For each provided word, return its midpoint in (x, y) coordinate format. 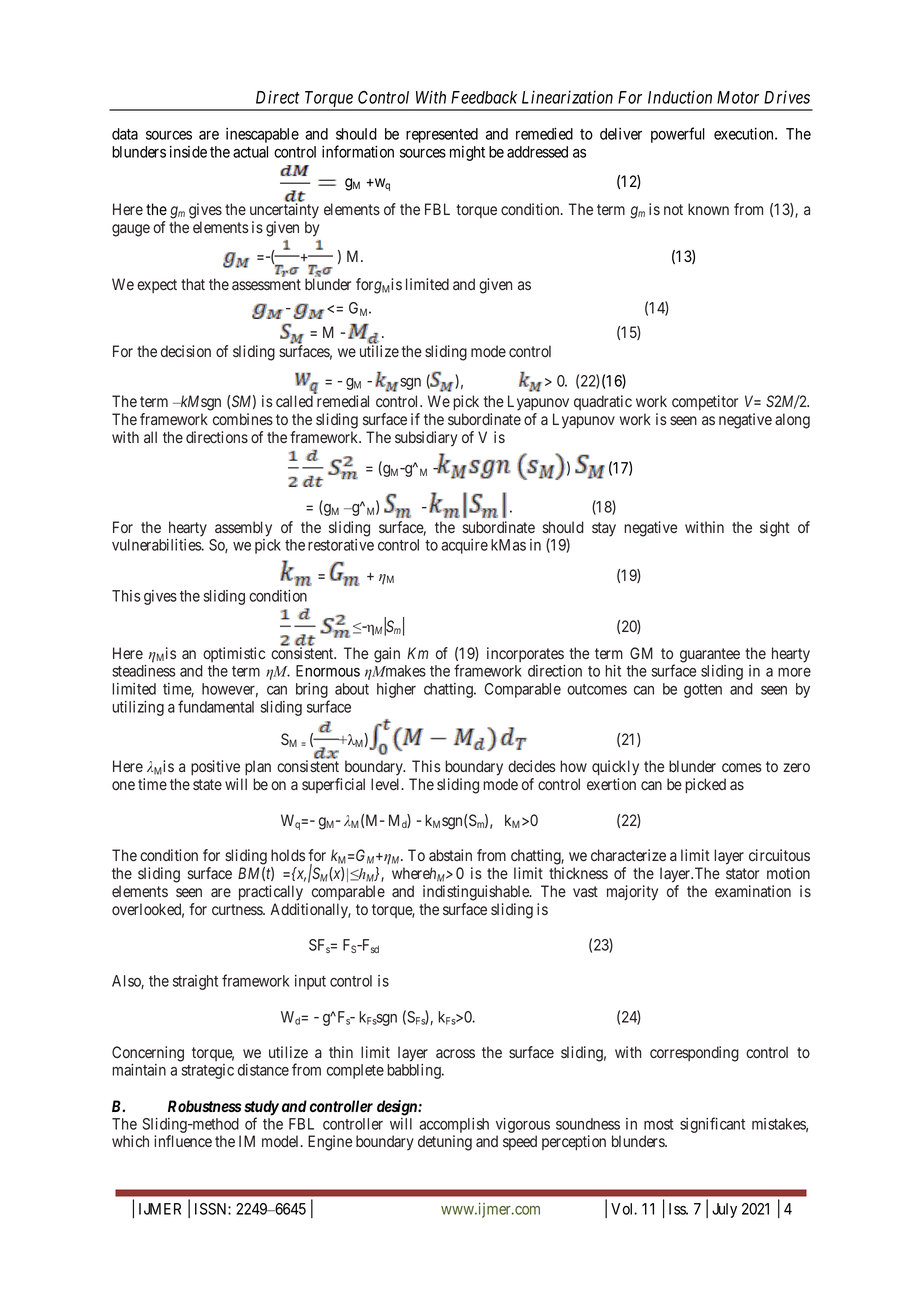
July (724, 1210)
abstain (450, 855)
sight (775, 529)
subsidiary (426, 439)
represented (442, 135)
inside (188, 152)
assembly (243, 529)
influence (183, 1141)
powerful (678, 135)
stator (742, 873)
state (207, 784)
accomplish (454, 1125)
